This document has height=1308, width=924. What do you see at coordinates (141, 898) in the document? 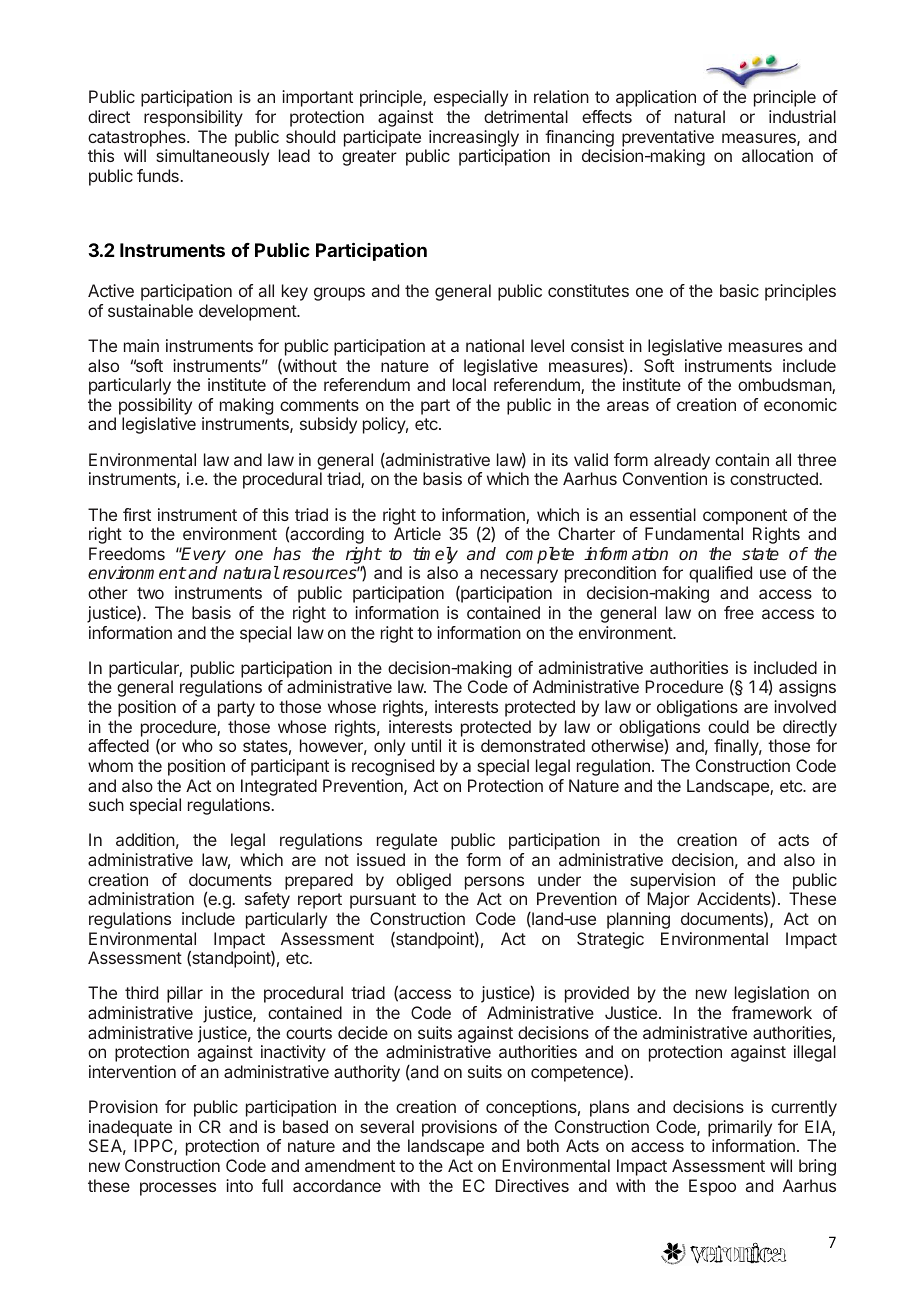
I see `administration` at bounding box center [141, 898].
